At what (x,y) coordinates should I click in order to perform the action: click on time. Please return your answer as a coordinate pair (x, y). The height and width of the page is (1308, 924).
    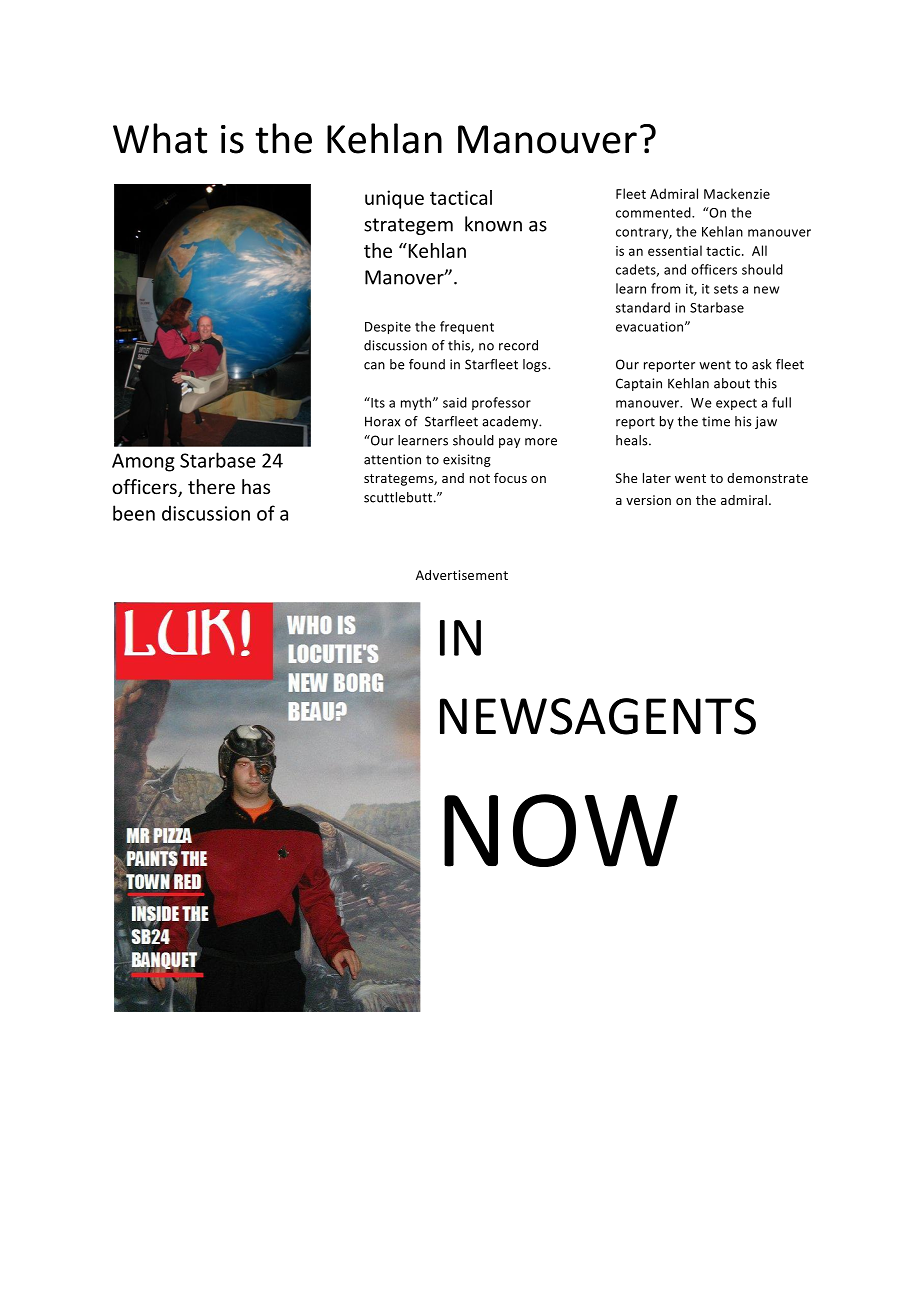
    Looking at the image, I should click on (716, 421).
